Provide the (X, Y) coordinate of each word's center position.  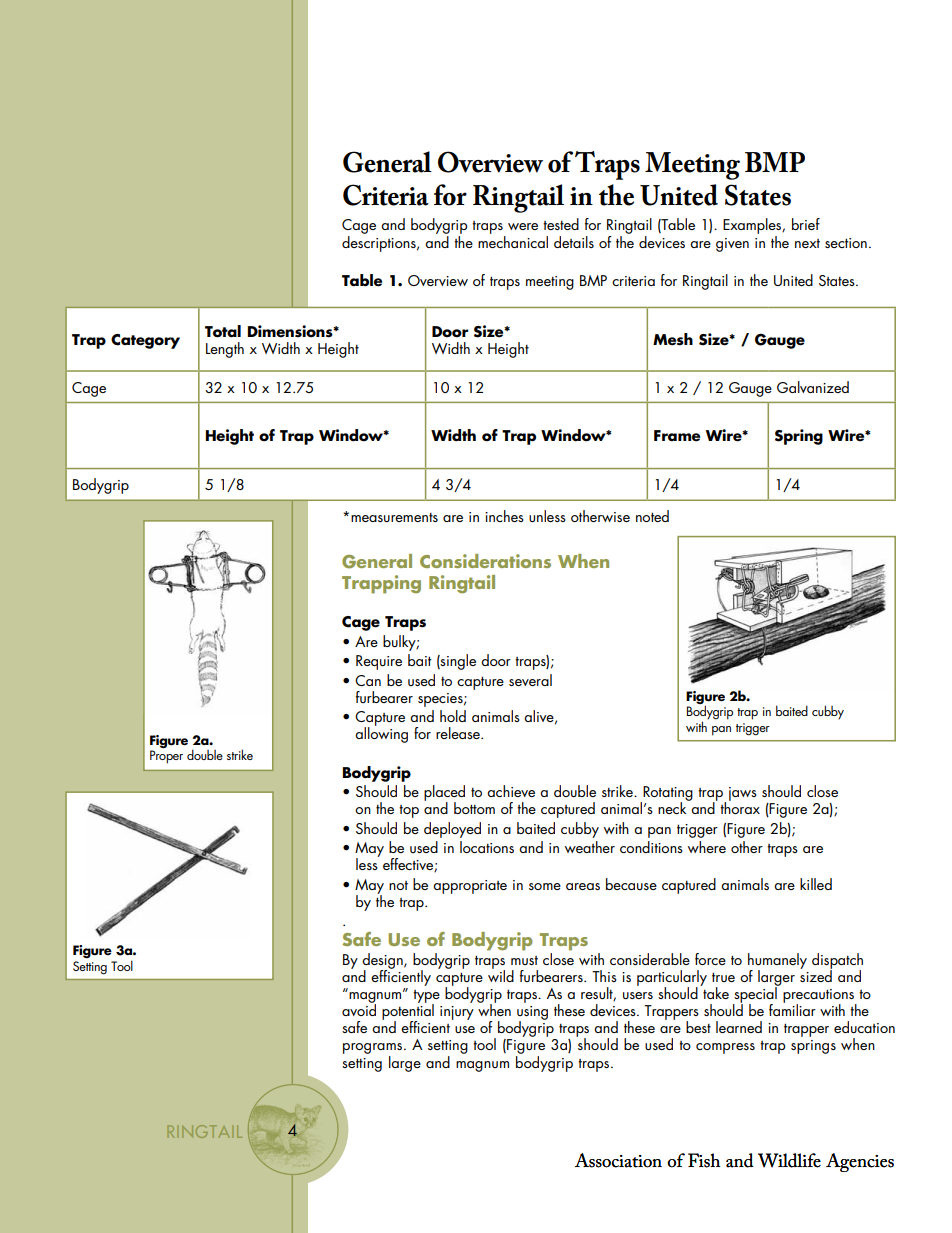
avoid (359, 1009)
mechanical (513, 240)
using (532, 1014)
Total (223, 331)
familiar (792, 1009)
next (807, 243)
